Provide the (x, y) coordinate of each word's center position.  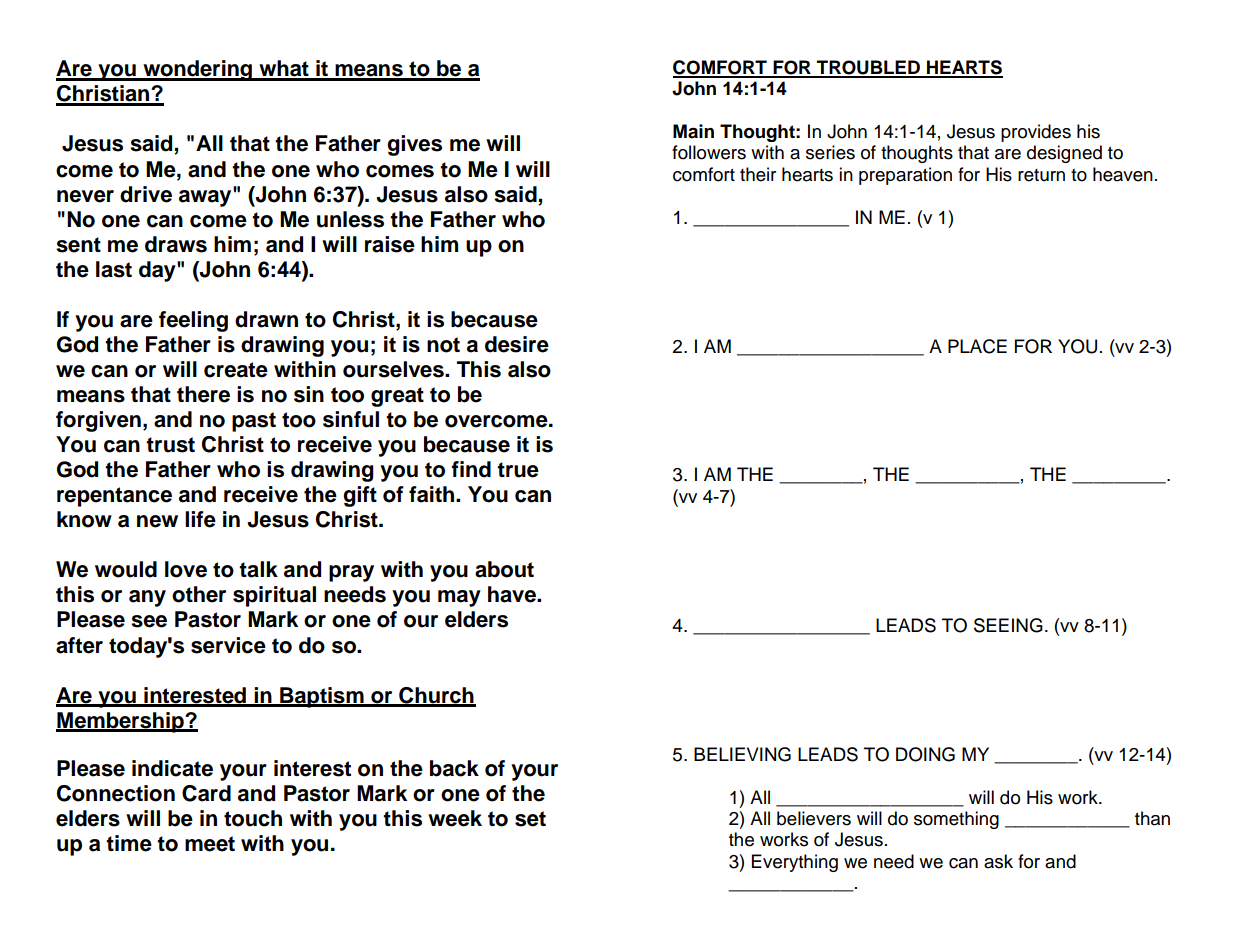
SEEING (1008, 625)
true (518, 470)
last (114, 269)
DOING (925, 754)
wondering (198, 70)
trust (170, 445)
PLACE (977, 346)
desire (517, 344)
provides (1036, 133)
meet (210, 844)
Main (693, 131)
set (530, 819)
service (228, 645)
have (513, 594)
